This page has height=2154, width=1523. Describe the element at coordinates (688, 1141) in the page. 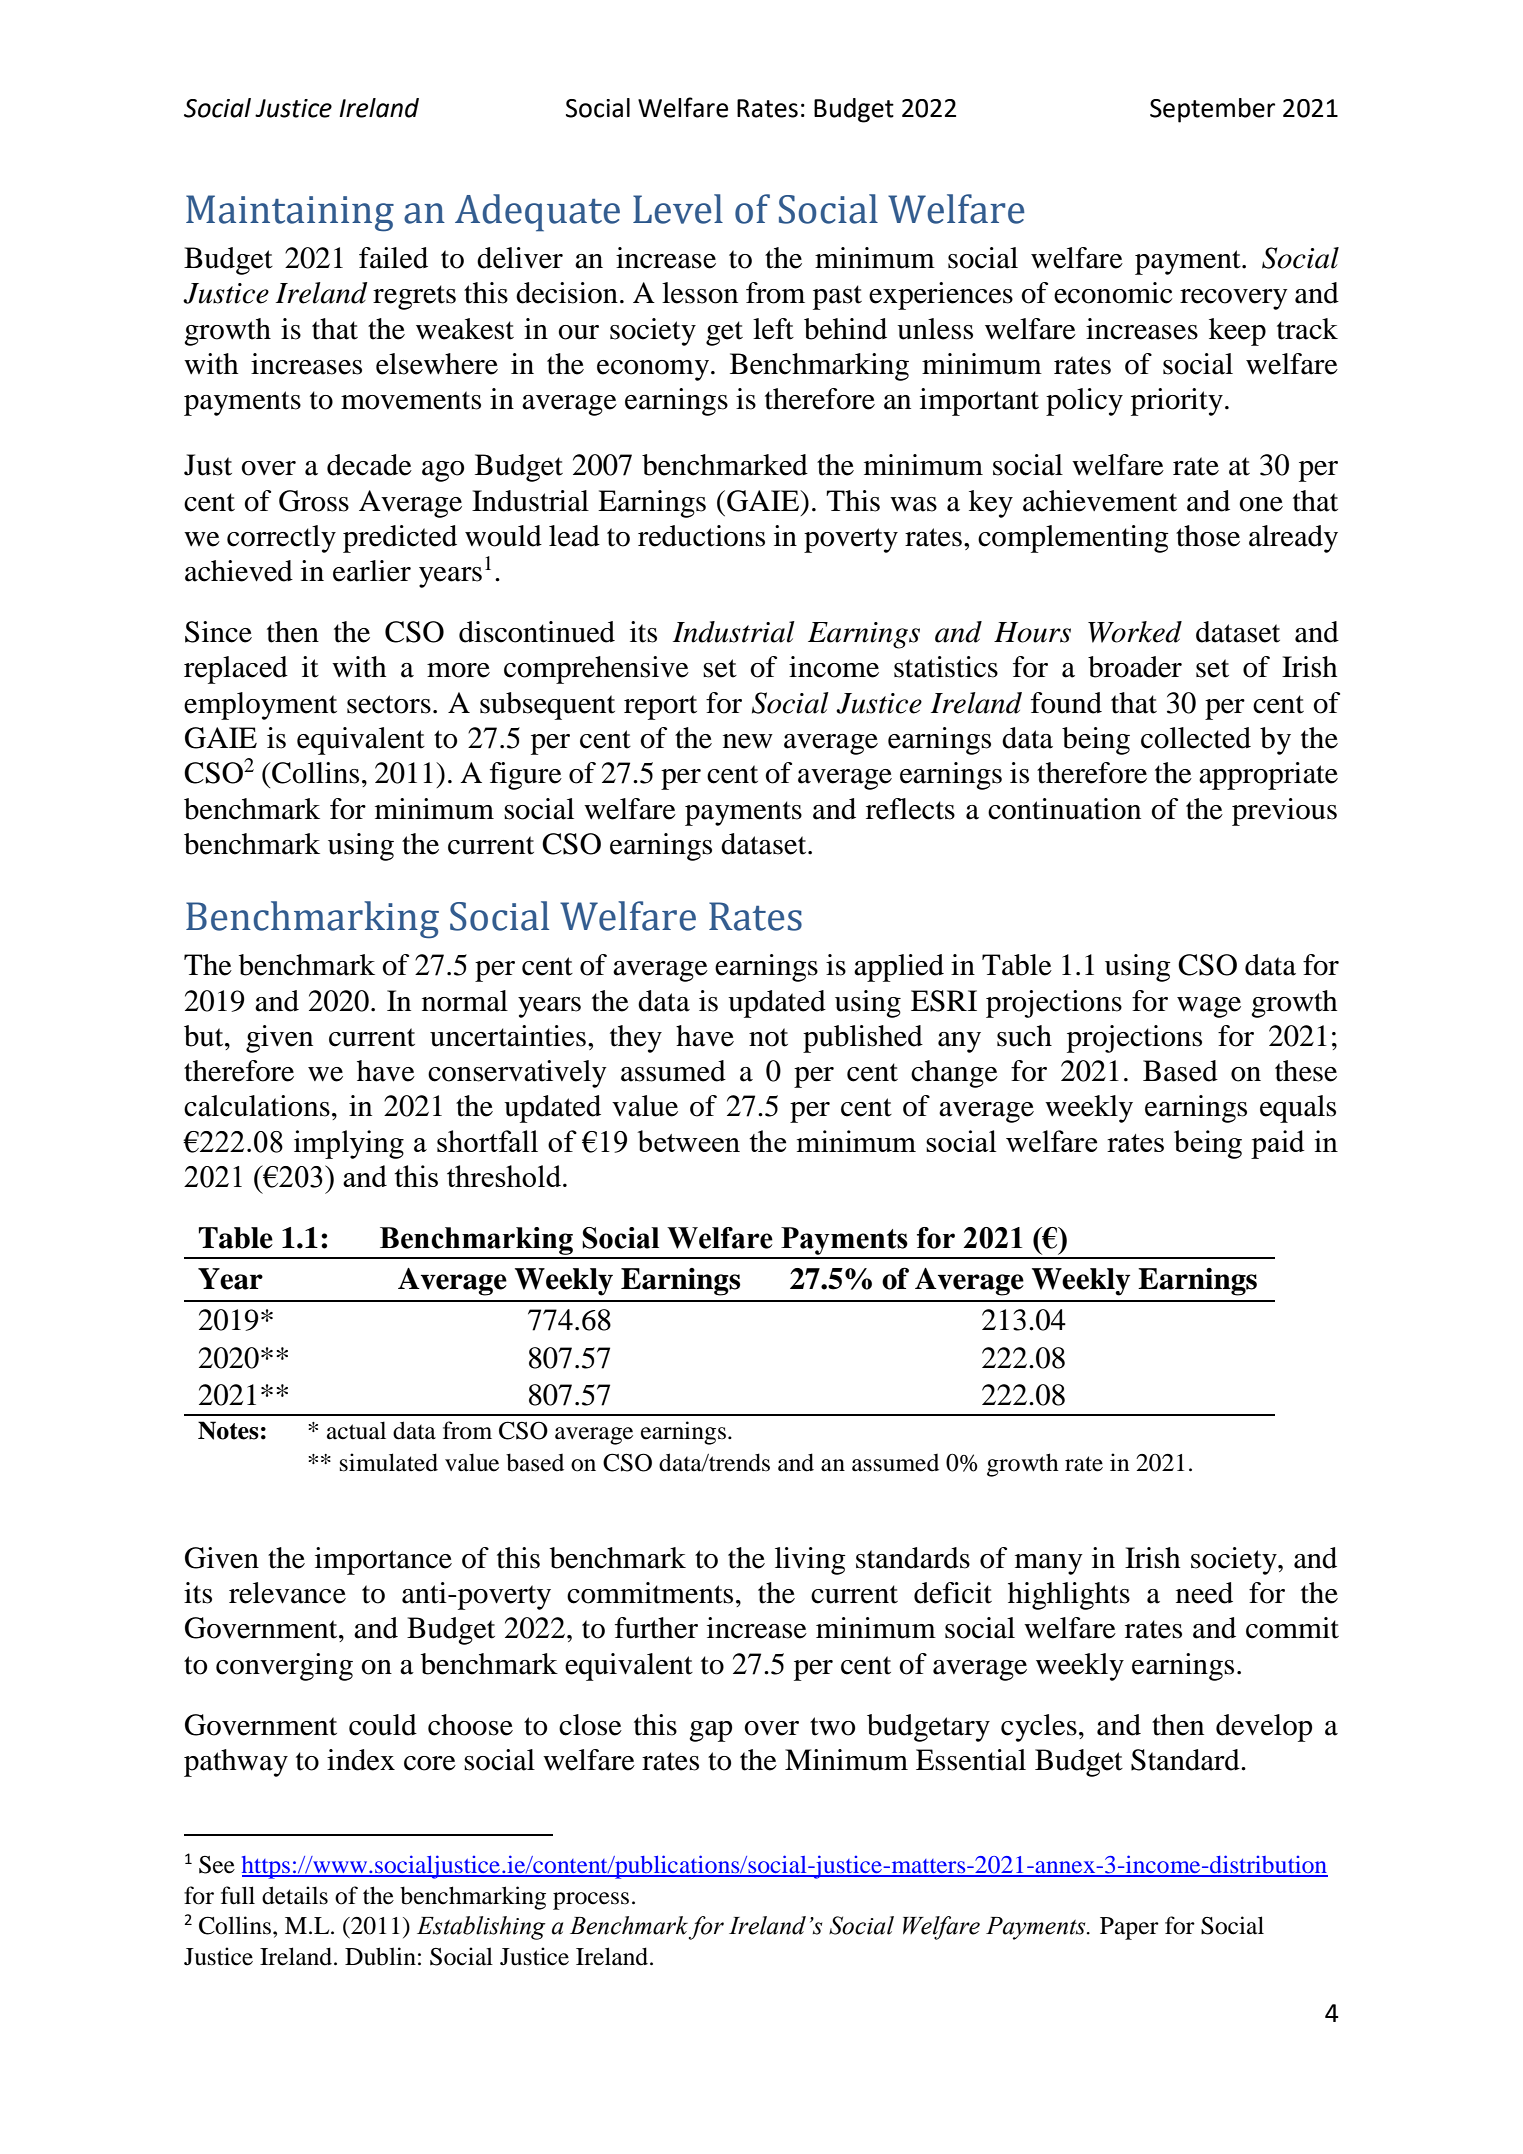

I see `between` at that location.
